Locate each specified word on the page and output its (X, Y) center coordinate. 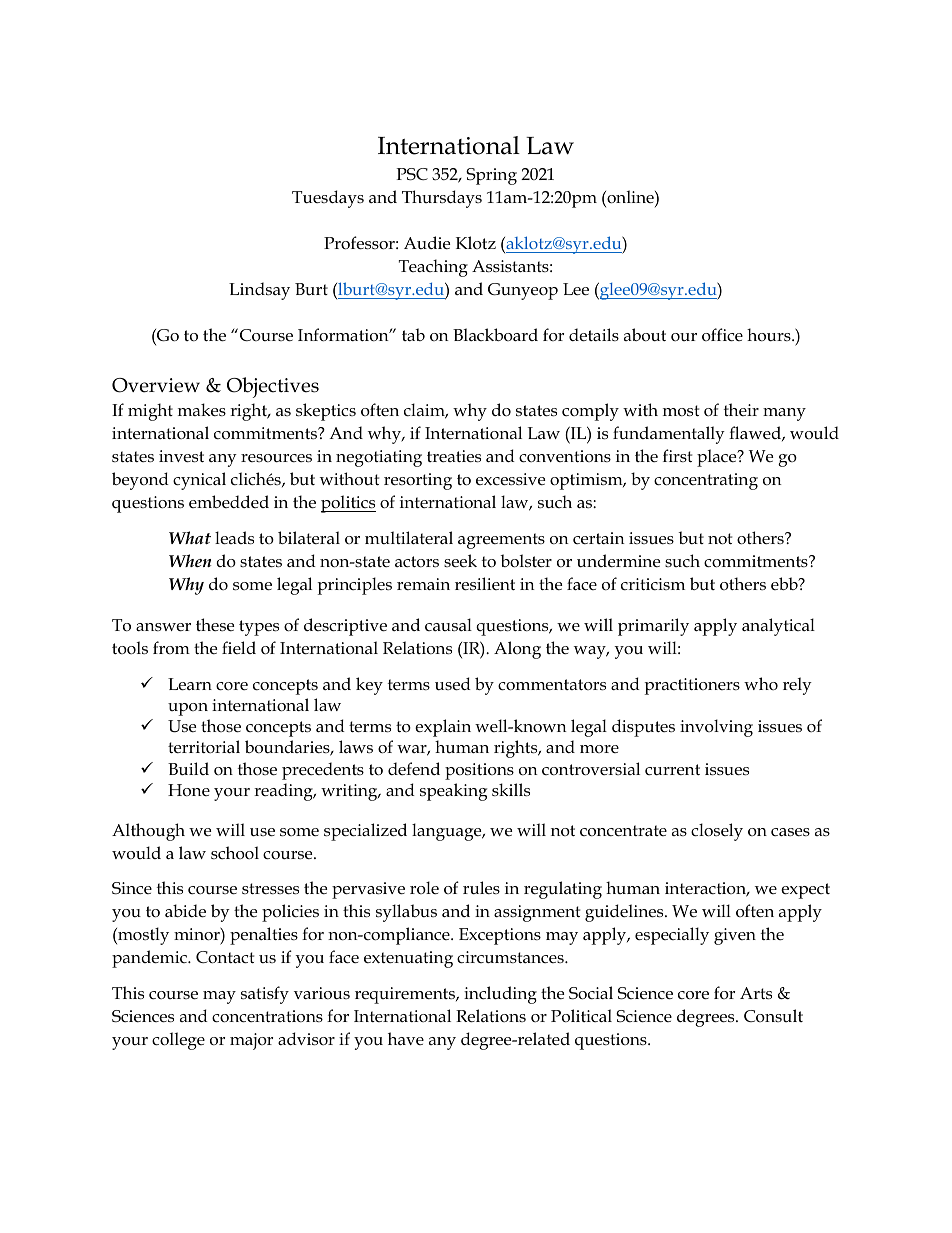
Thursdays (442, 199)
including (500, 995)
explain (443, 728)
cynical (199, 481)
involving (716, 728)
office (722, 335)
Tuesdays (328, 199)
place (718, 458)
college (178, 1041)
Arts (756, 993)
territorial (204, 747)
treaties (454, 456)
